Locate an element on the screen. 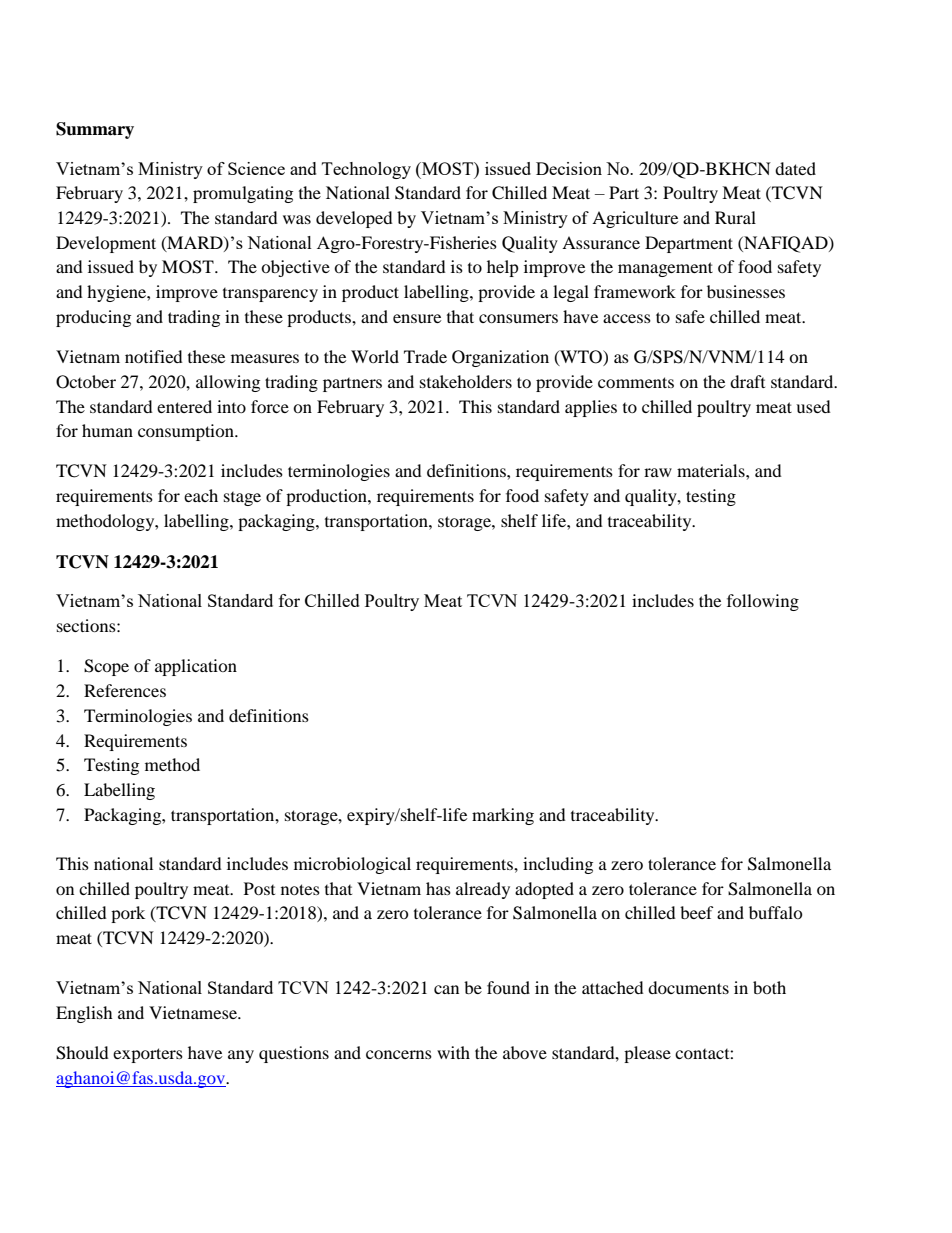 Image resolution: width=952 pixels, height=1233 pixels. application is located at coordinates (196, 667).
